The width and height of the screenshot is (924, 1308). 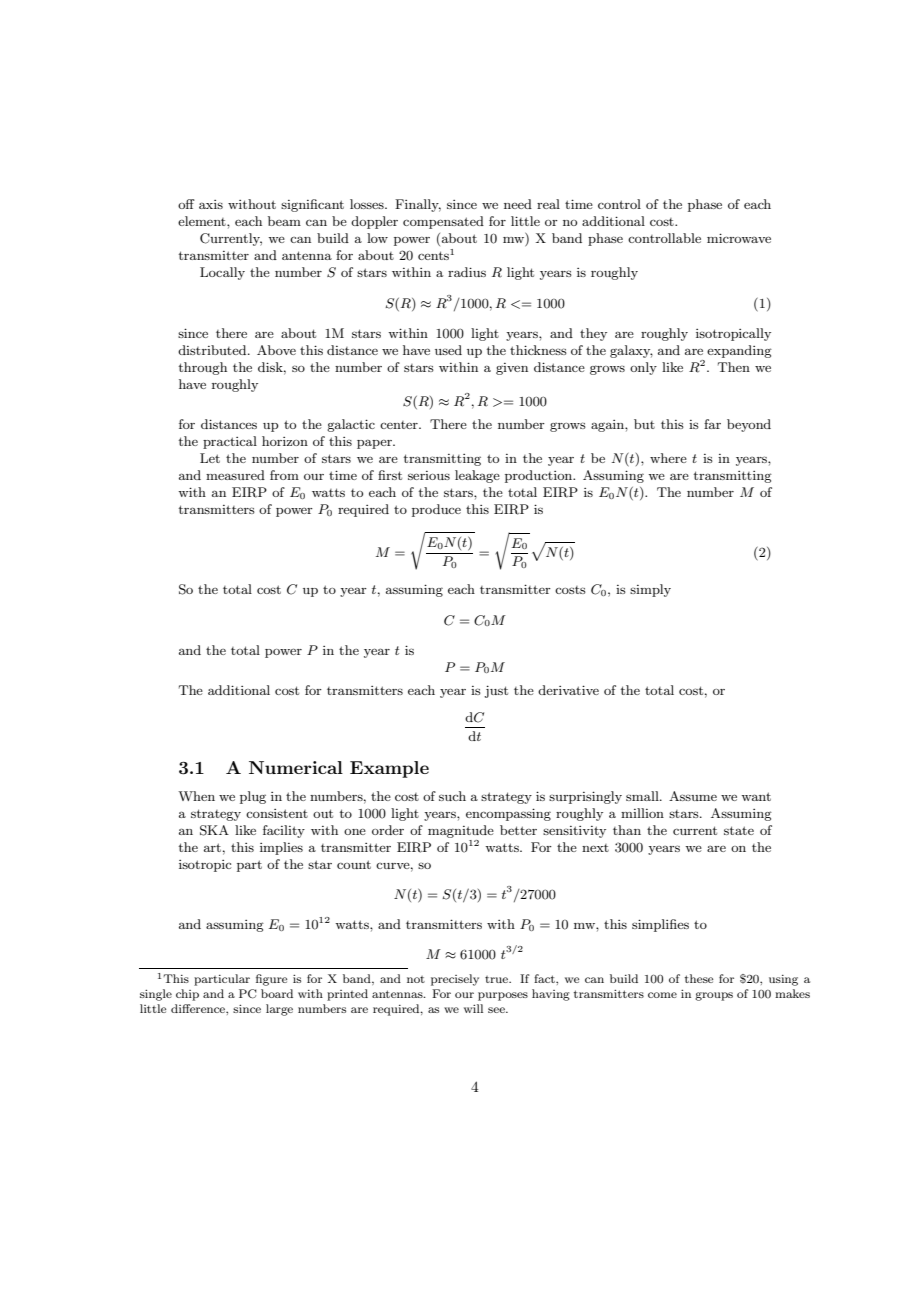 I want to click on measured, so click(x=235, y=475).
